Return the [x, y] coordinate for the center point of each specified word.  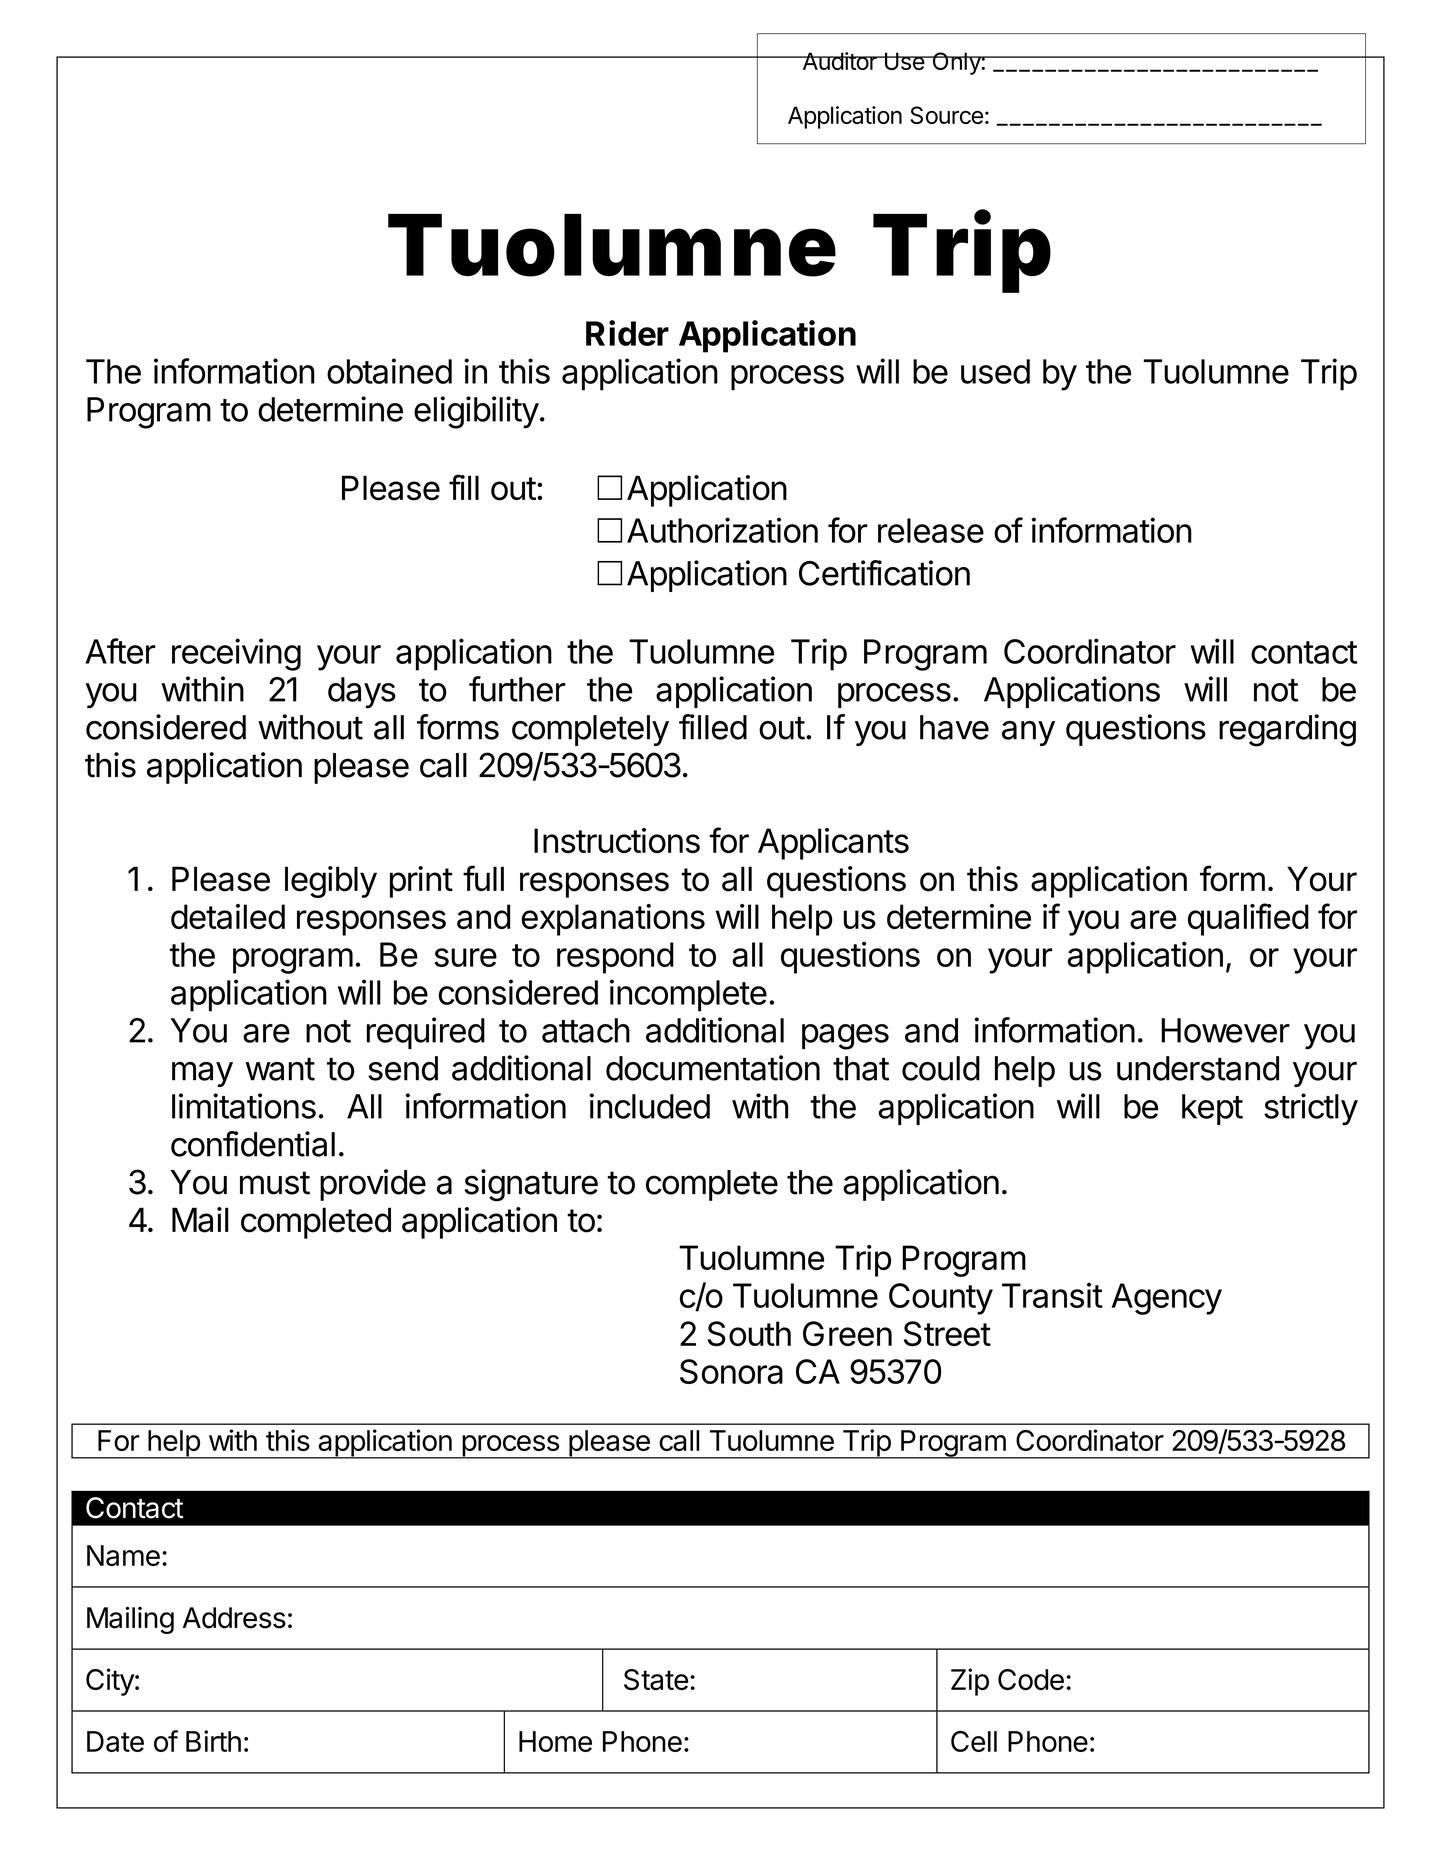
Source [946, 115]
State [656, 1679]
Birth [213, 1741]
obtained [389, 371]
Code [1031, 1679]
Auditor [839, 61]
